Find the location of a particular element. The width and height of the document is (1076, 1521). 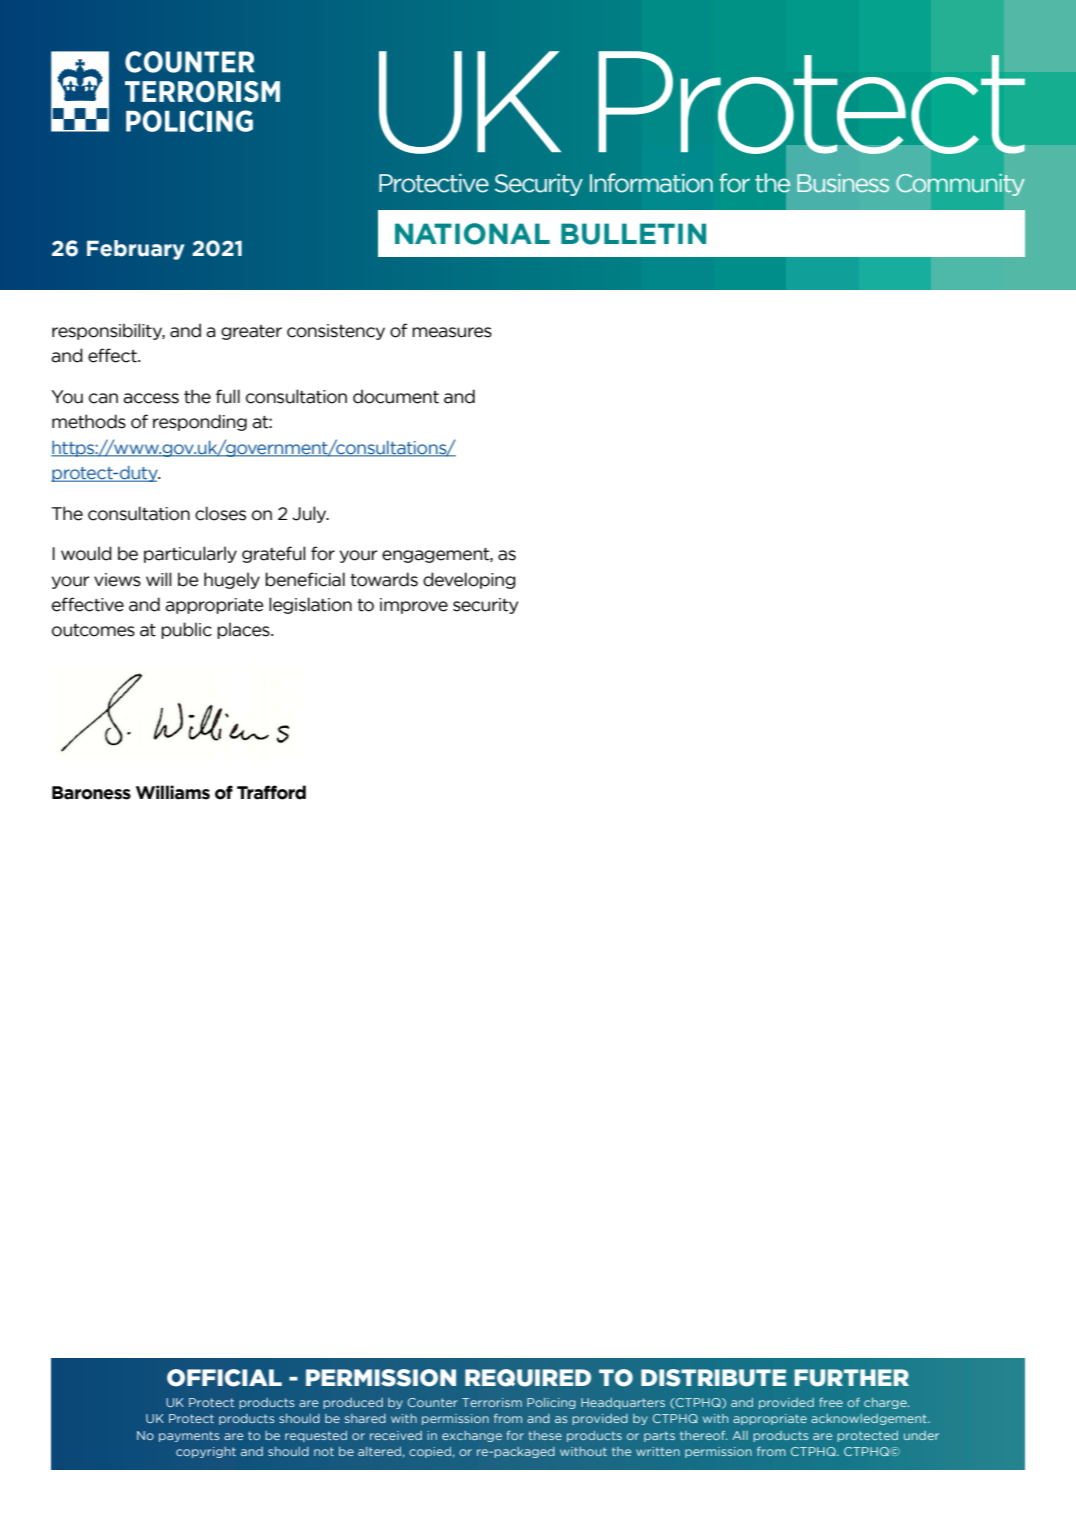

towards is located at coordinates (384, 579).
